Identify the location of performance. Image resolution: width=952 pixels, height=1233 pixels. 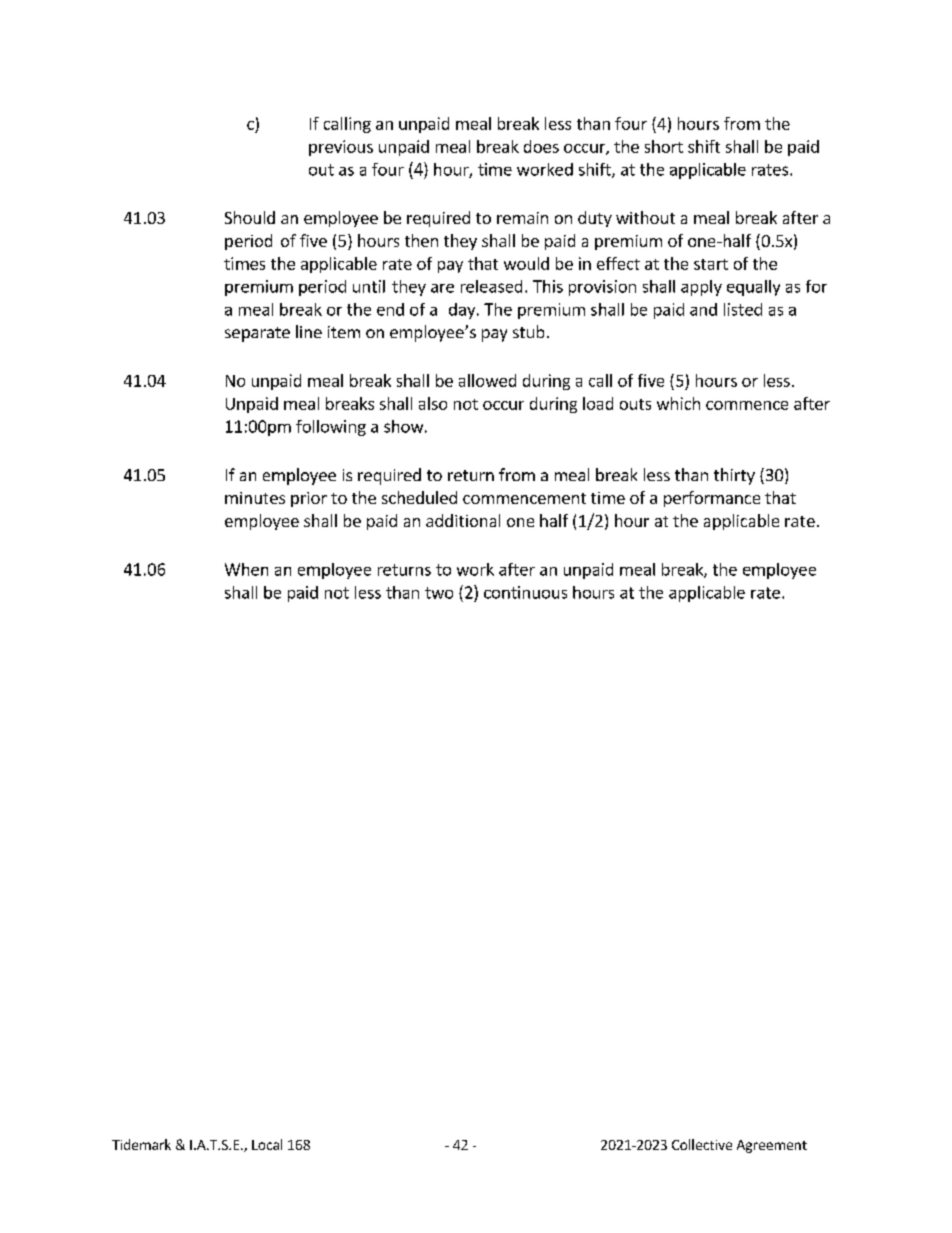
(712, 499).
